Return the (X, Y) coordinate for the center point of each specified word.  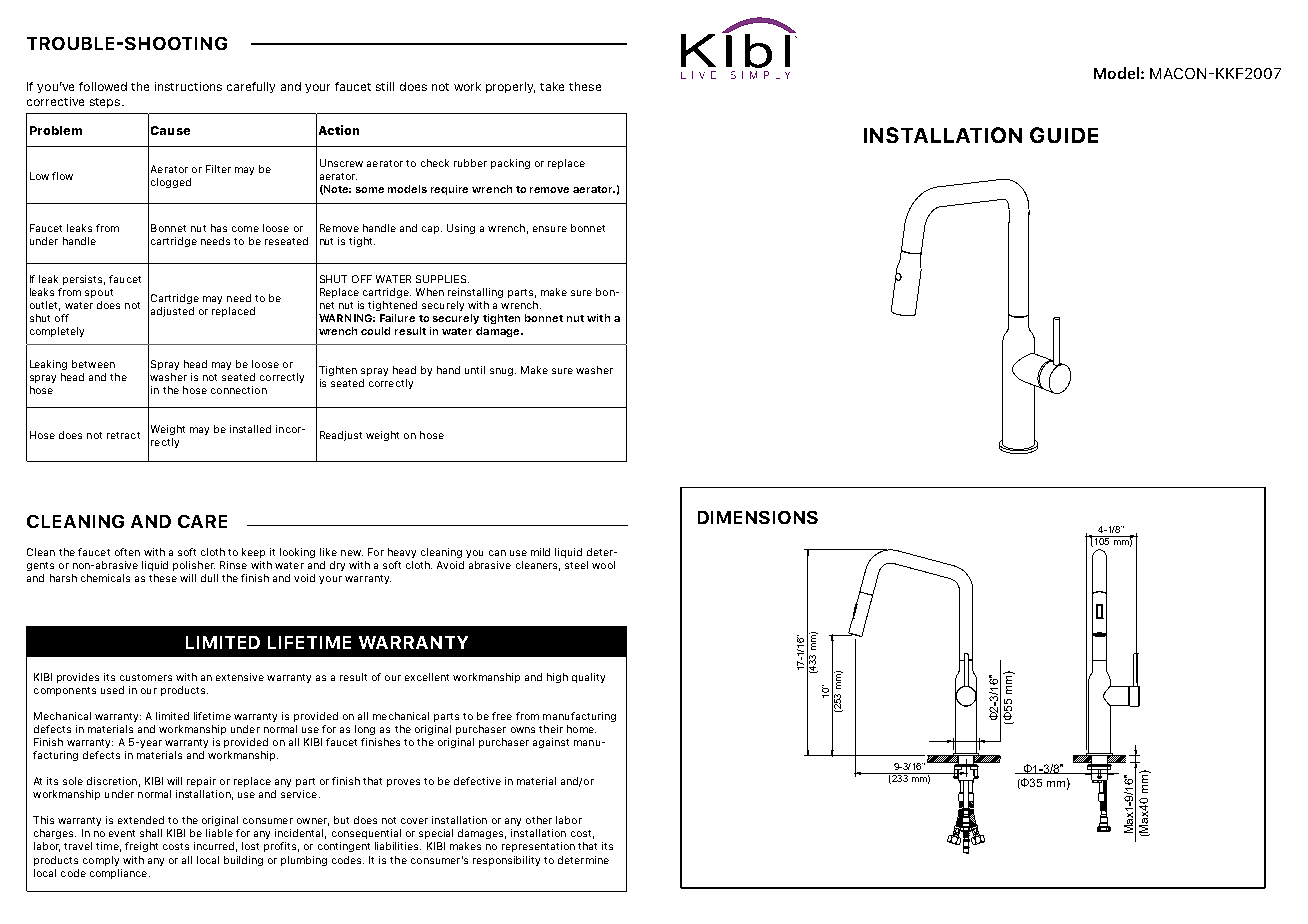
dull (209, 578)
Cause (170, 130)
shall (151, 833)
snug (503, 372)
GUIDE (1064, 135)
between (93, 364)
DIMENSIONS (758, 517)
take (552, 86)
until (475, 370)
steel (576, 565)
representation (538, 847)
